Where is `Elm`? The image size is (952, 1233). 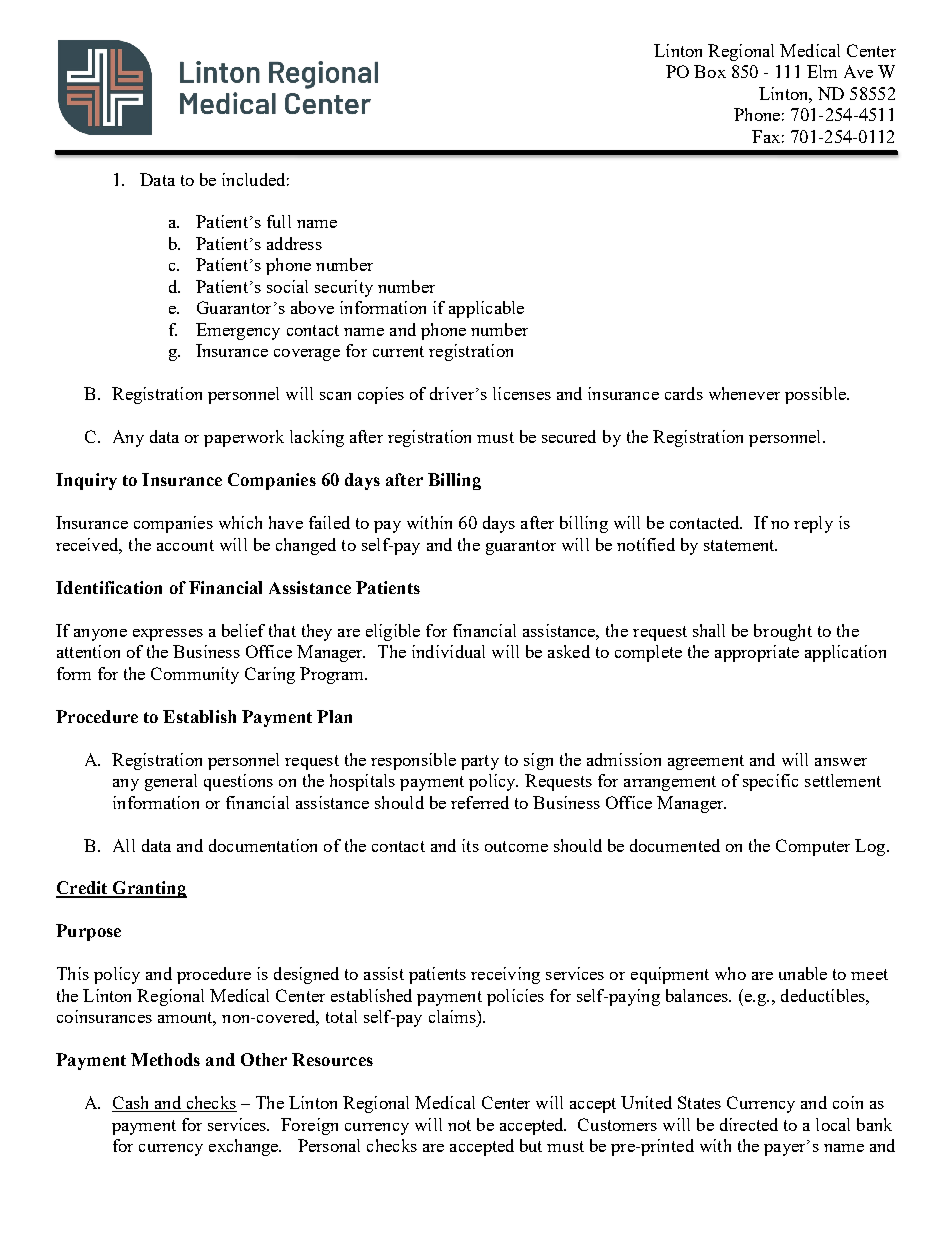
Elm is located at coordinates (822, 71).
